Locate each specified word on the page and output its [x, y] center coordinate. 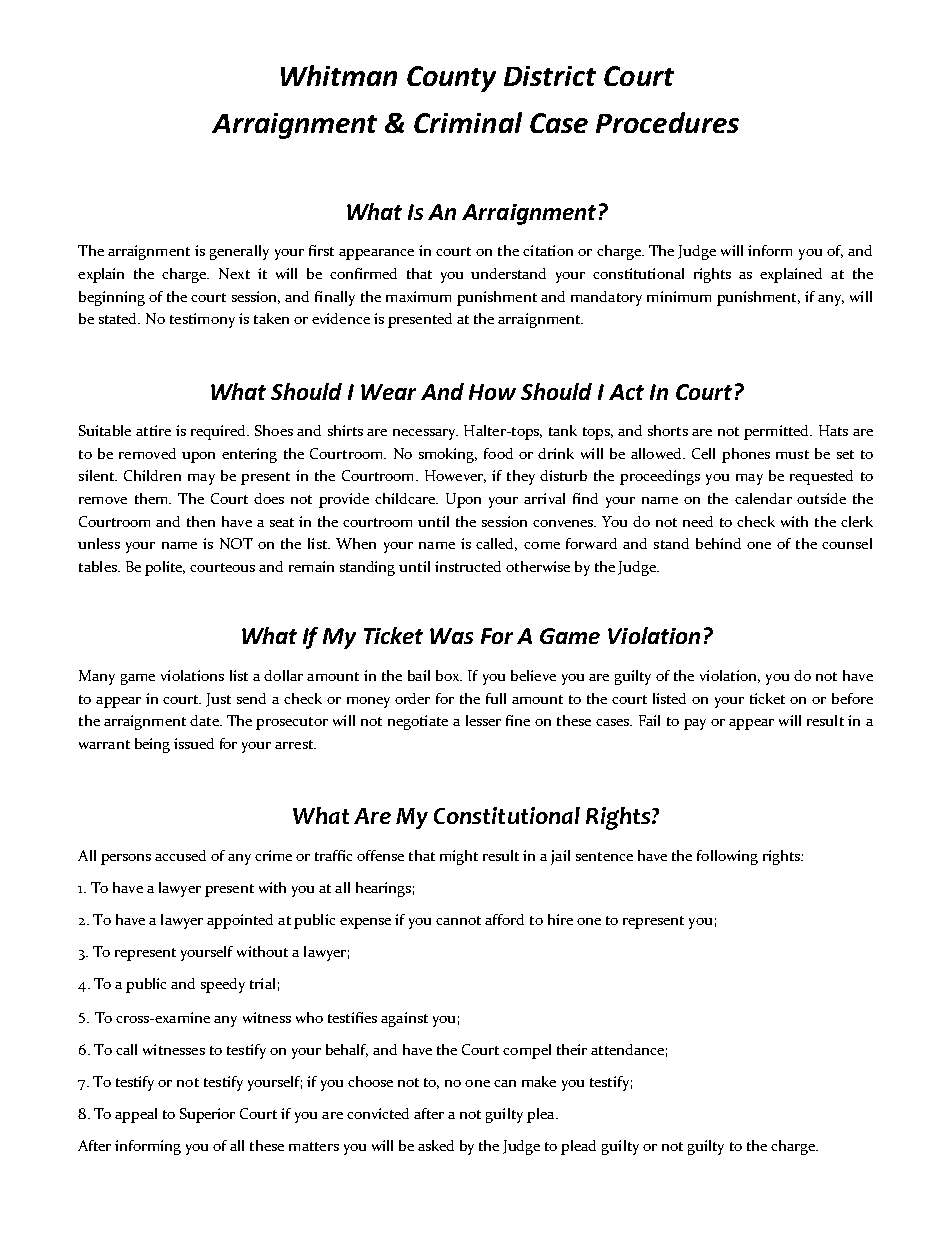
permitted [778, 432]
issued [194, 743]
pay [695, 724]
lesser [483, 720]
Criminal [468, 122]
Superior [207, 1115]
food [498, 453]
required [220, 432]
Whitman [339, 75]
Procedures [667, 122]
